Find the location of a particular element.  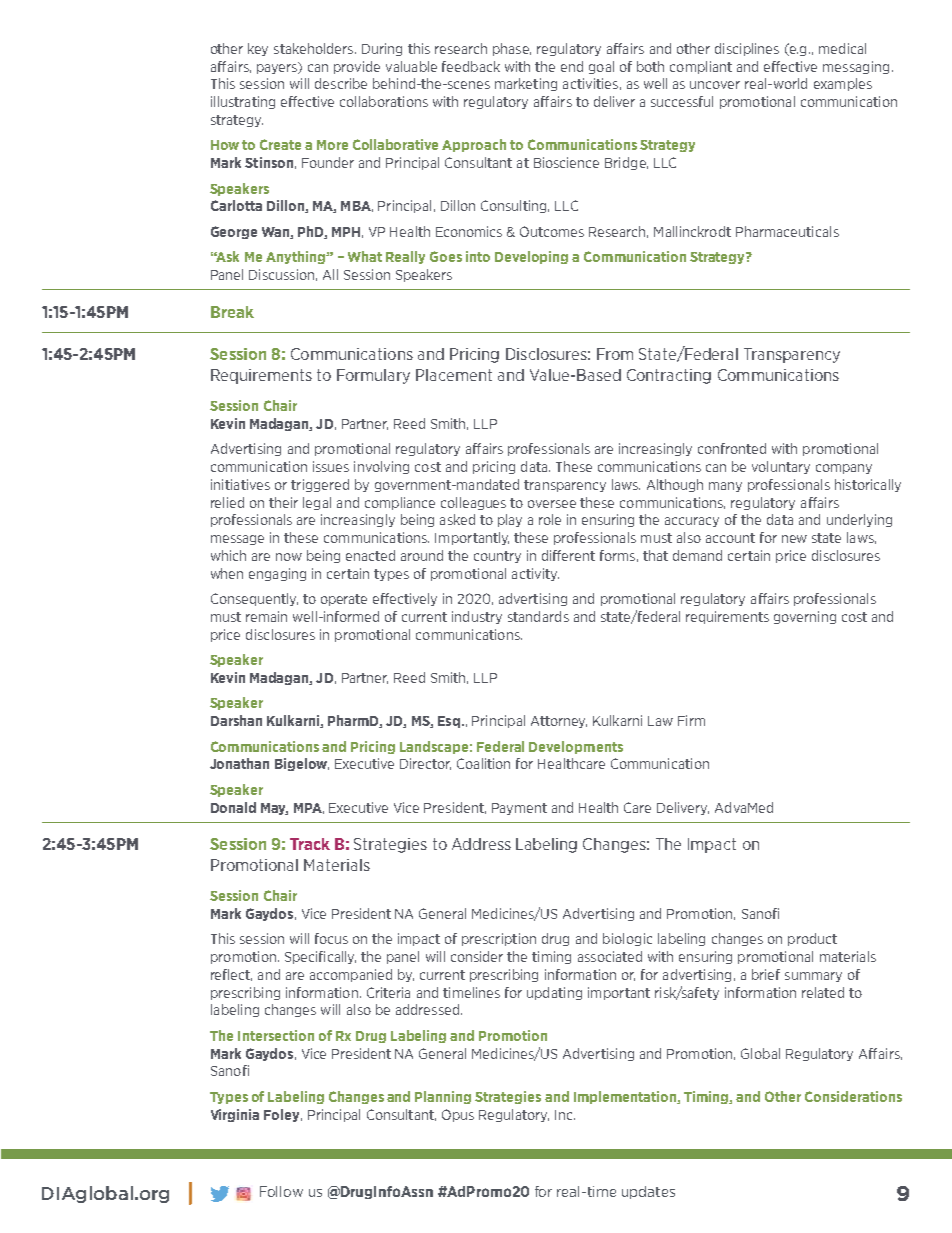

standards is located at coordinates (538, 616).
